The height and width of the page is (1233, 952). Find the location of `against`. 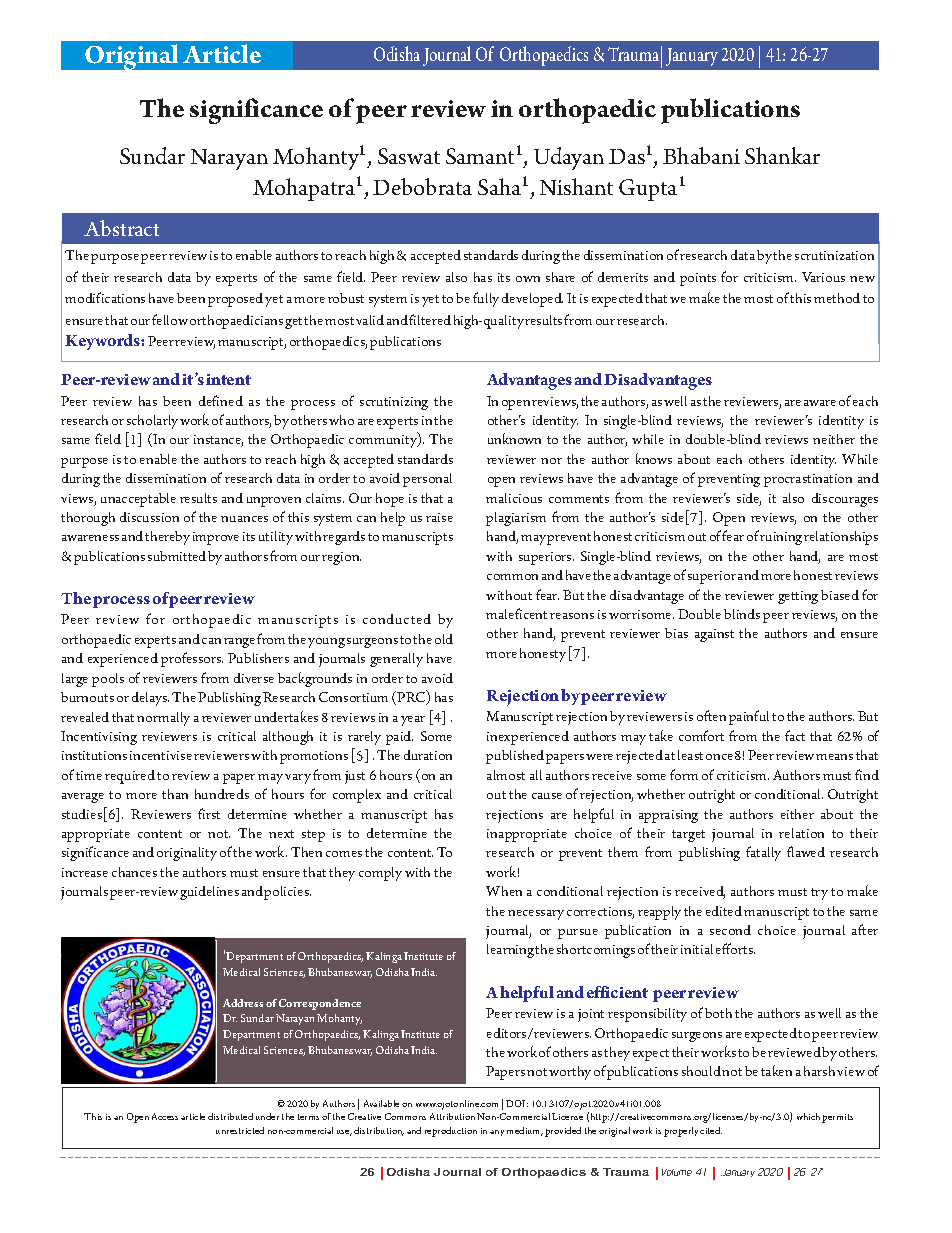

against is located at coordinates (714, 635).
